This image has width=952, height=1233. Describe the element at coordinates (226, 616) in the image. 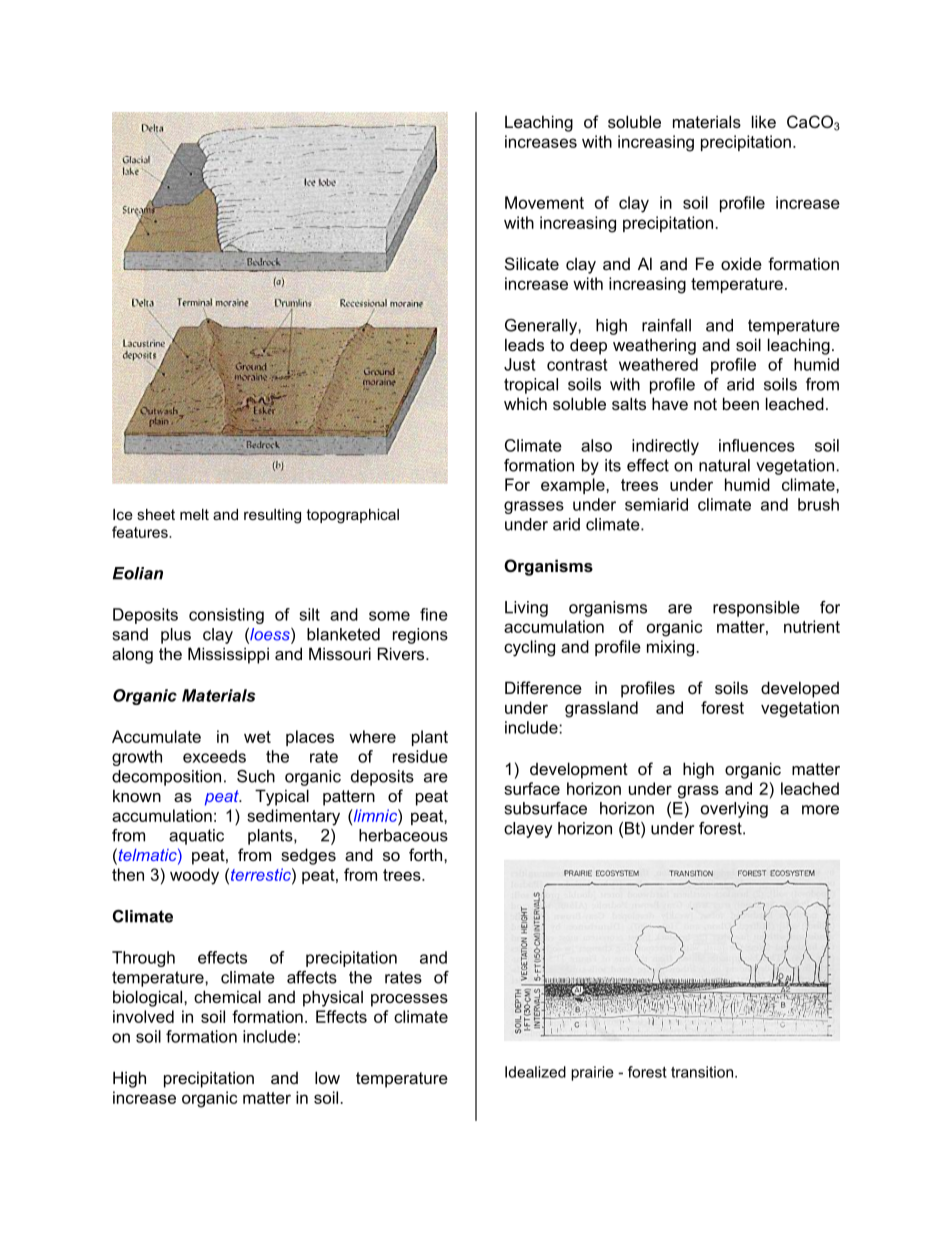

I see `consisting` at that location.
